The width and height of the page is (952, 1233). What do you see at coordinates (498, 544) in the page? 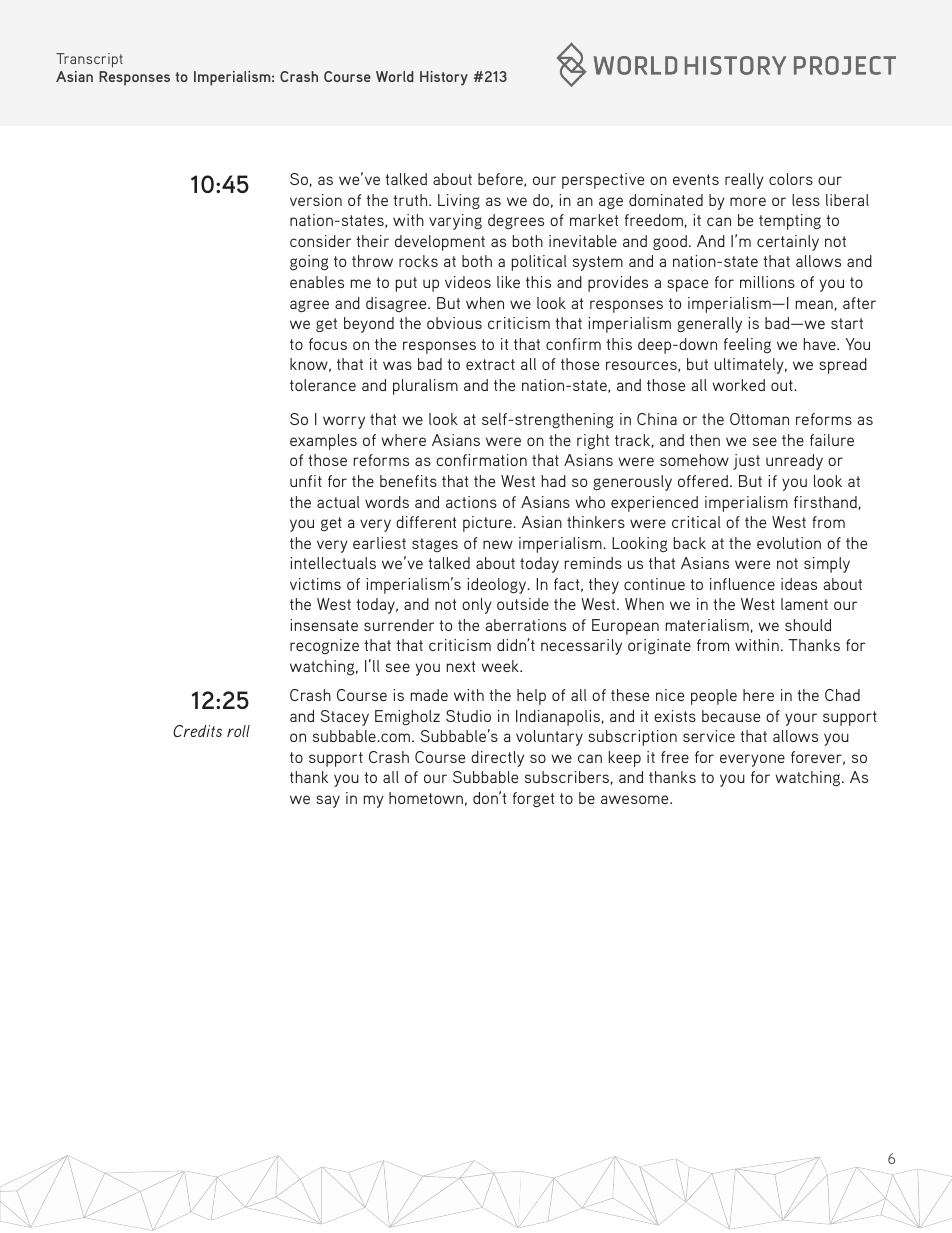
I see `new` at bounding box center [498, 544].
